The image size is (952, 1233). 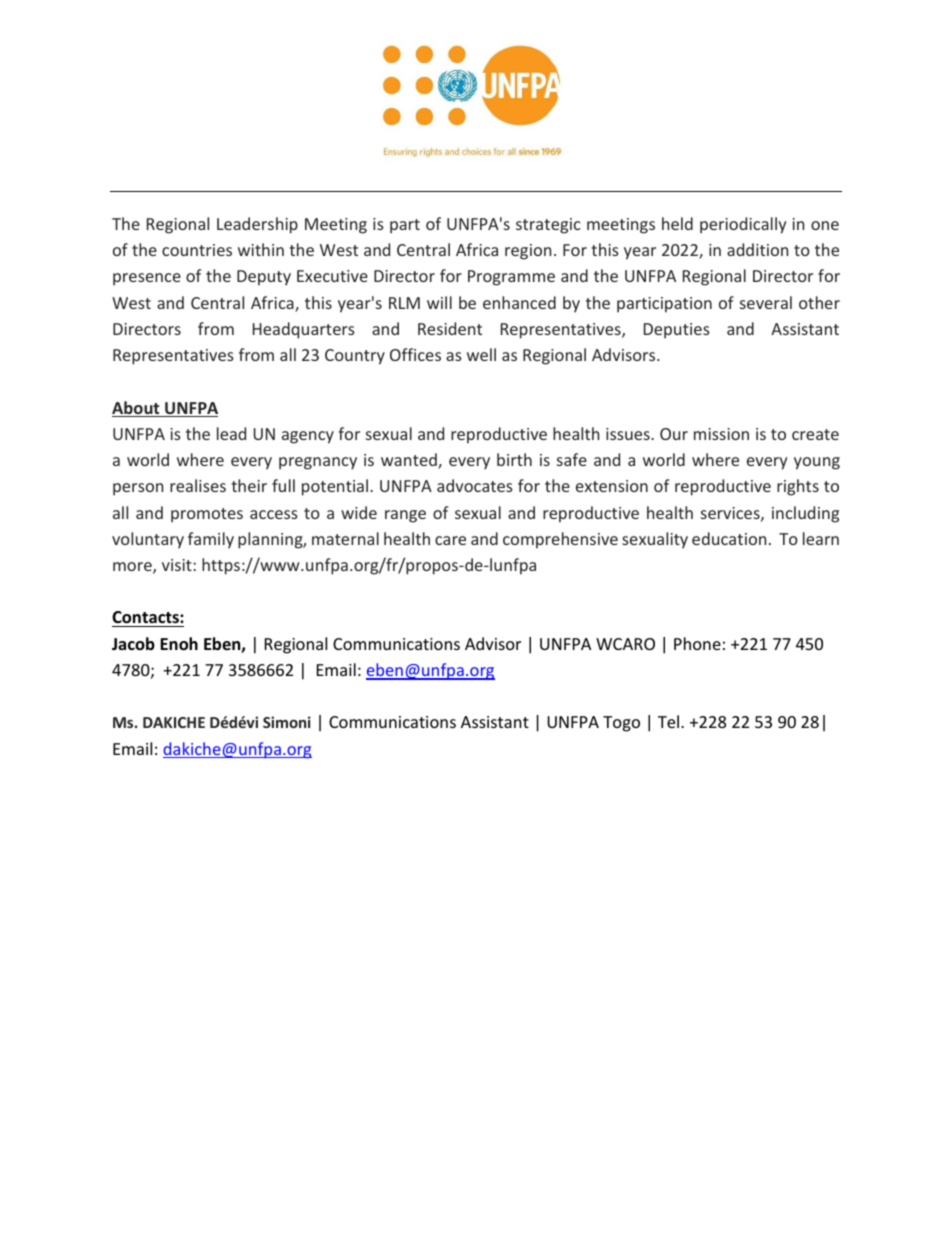 I want to click on strategic, so click(x=548, y=226).
